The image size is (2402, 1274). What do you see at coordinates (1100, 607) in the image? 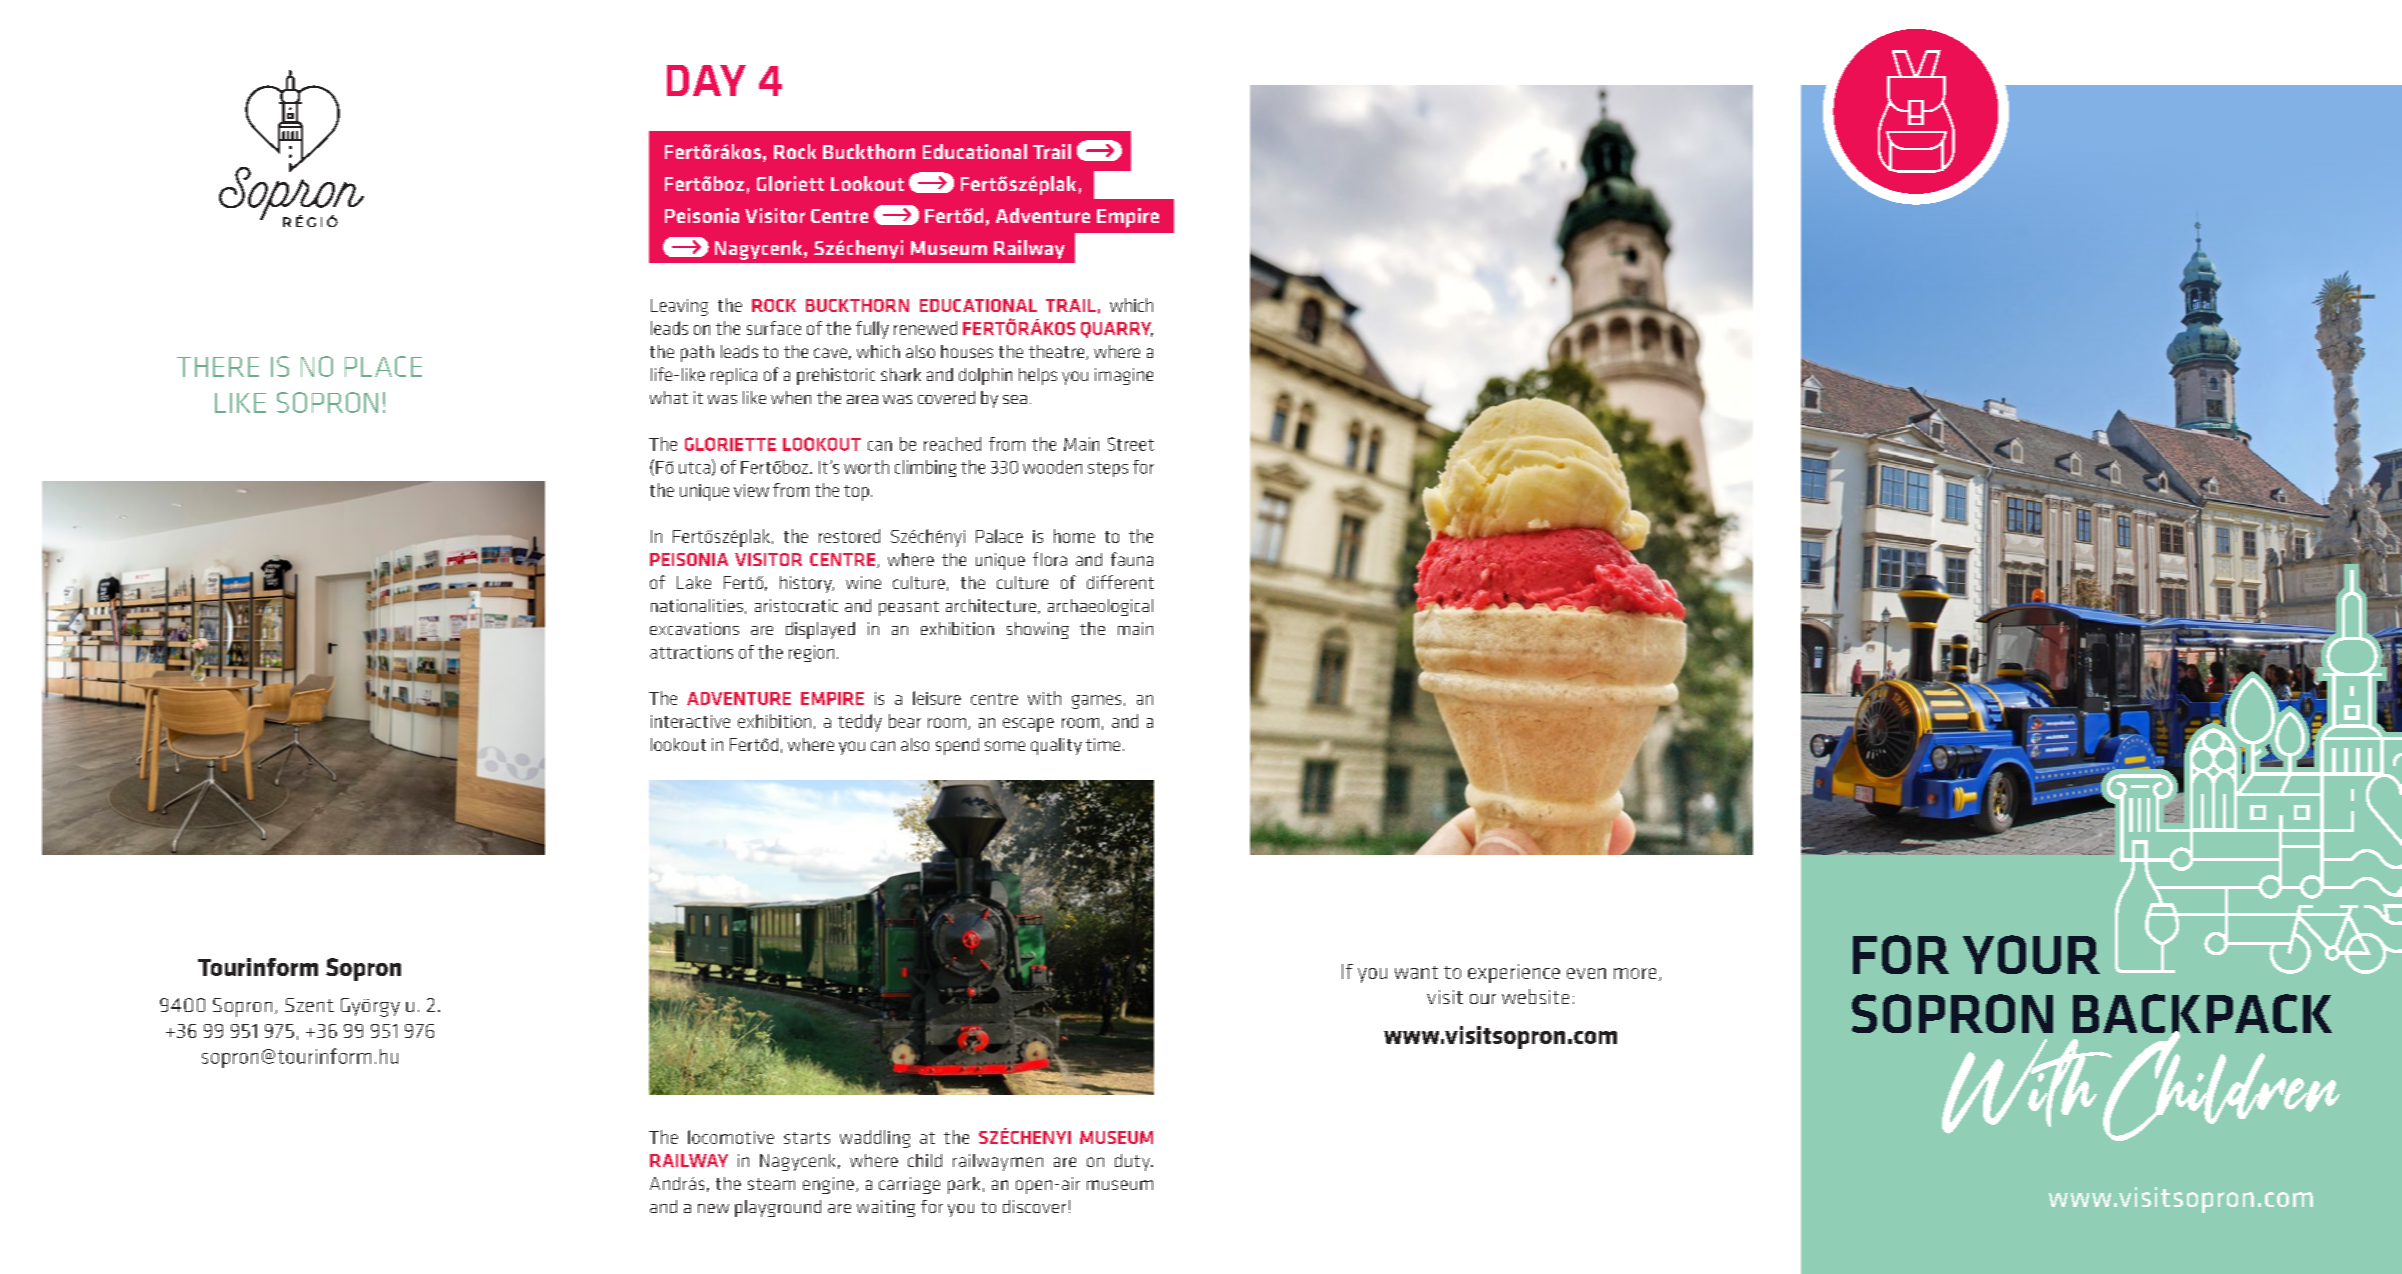
I see `archaeological` at bounding box center [1100, 607].
